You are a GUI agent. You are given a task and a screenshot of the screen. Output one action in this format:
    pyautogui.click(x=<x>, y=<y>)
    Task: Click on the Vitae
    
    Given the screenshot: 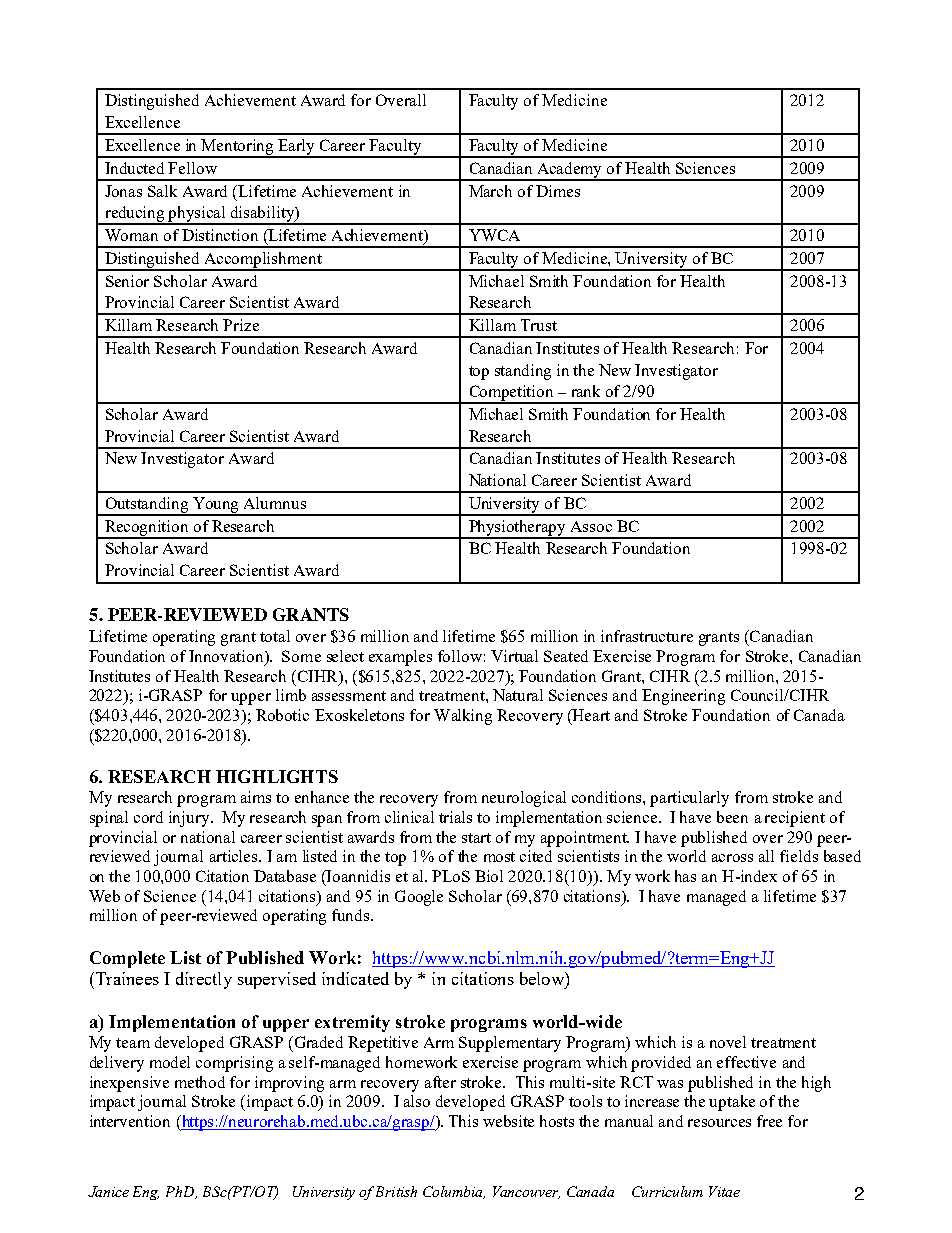 What is the action you would take?
    pyautogui.click(x=724, y=1191)
